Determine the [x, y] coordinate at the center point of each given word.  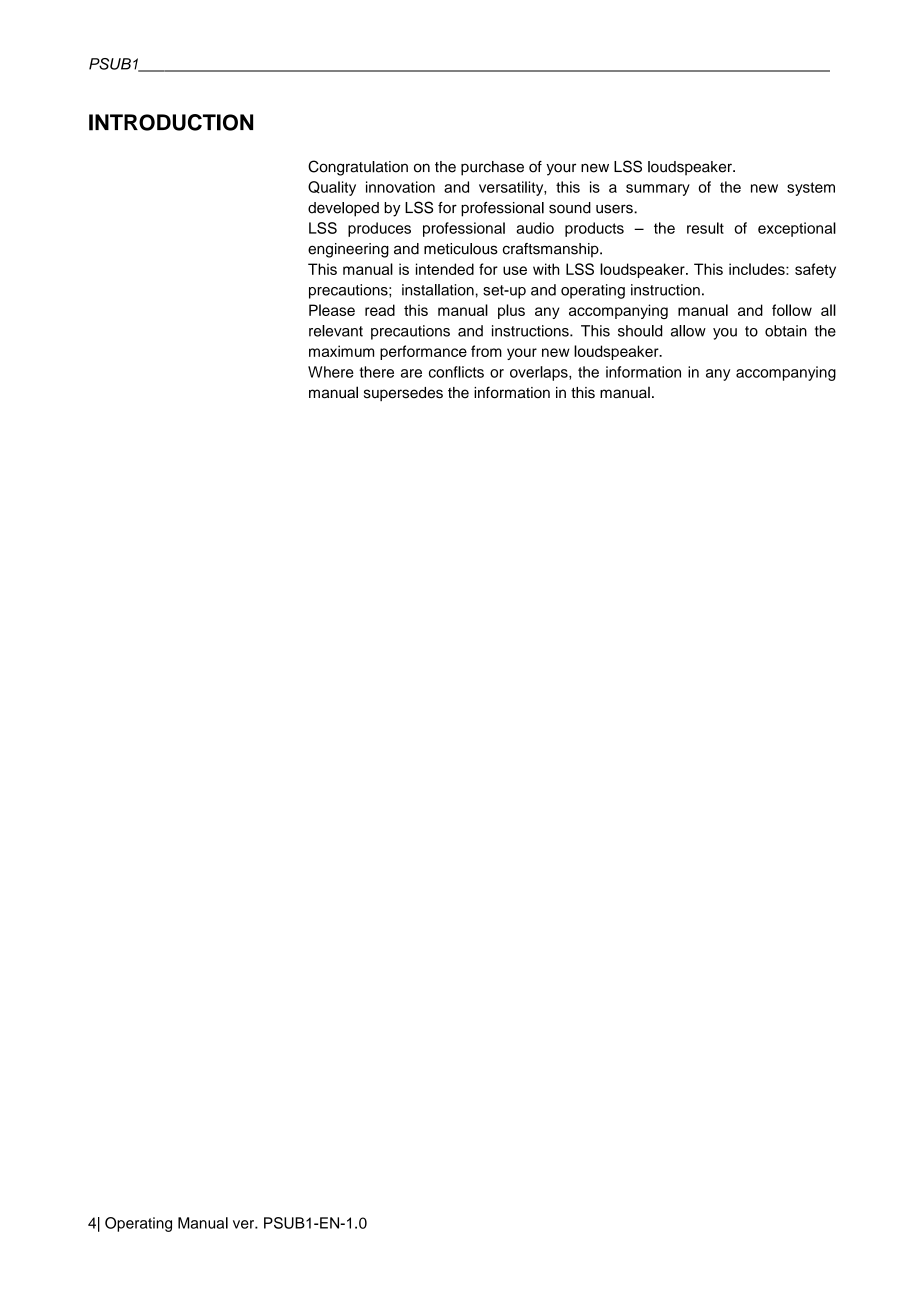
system [811, 189]
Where [331, 372]
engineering [348, 250]
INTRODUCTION [171, 122]
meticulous [461, 249]
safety [815, 270]
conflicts [456, 372]
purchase [492, 168]
